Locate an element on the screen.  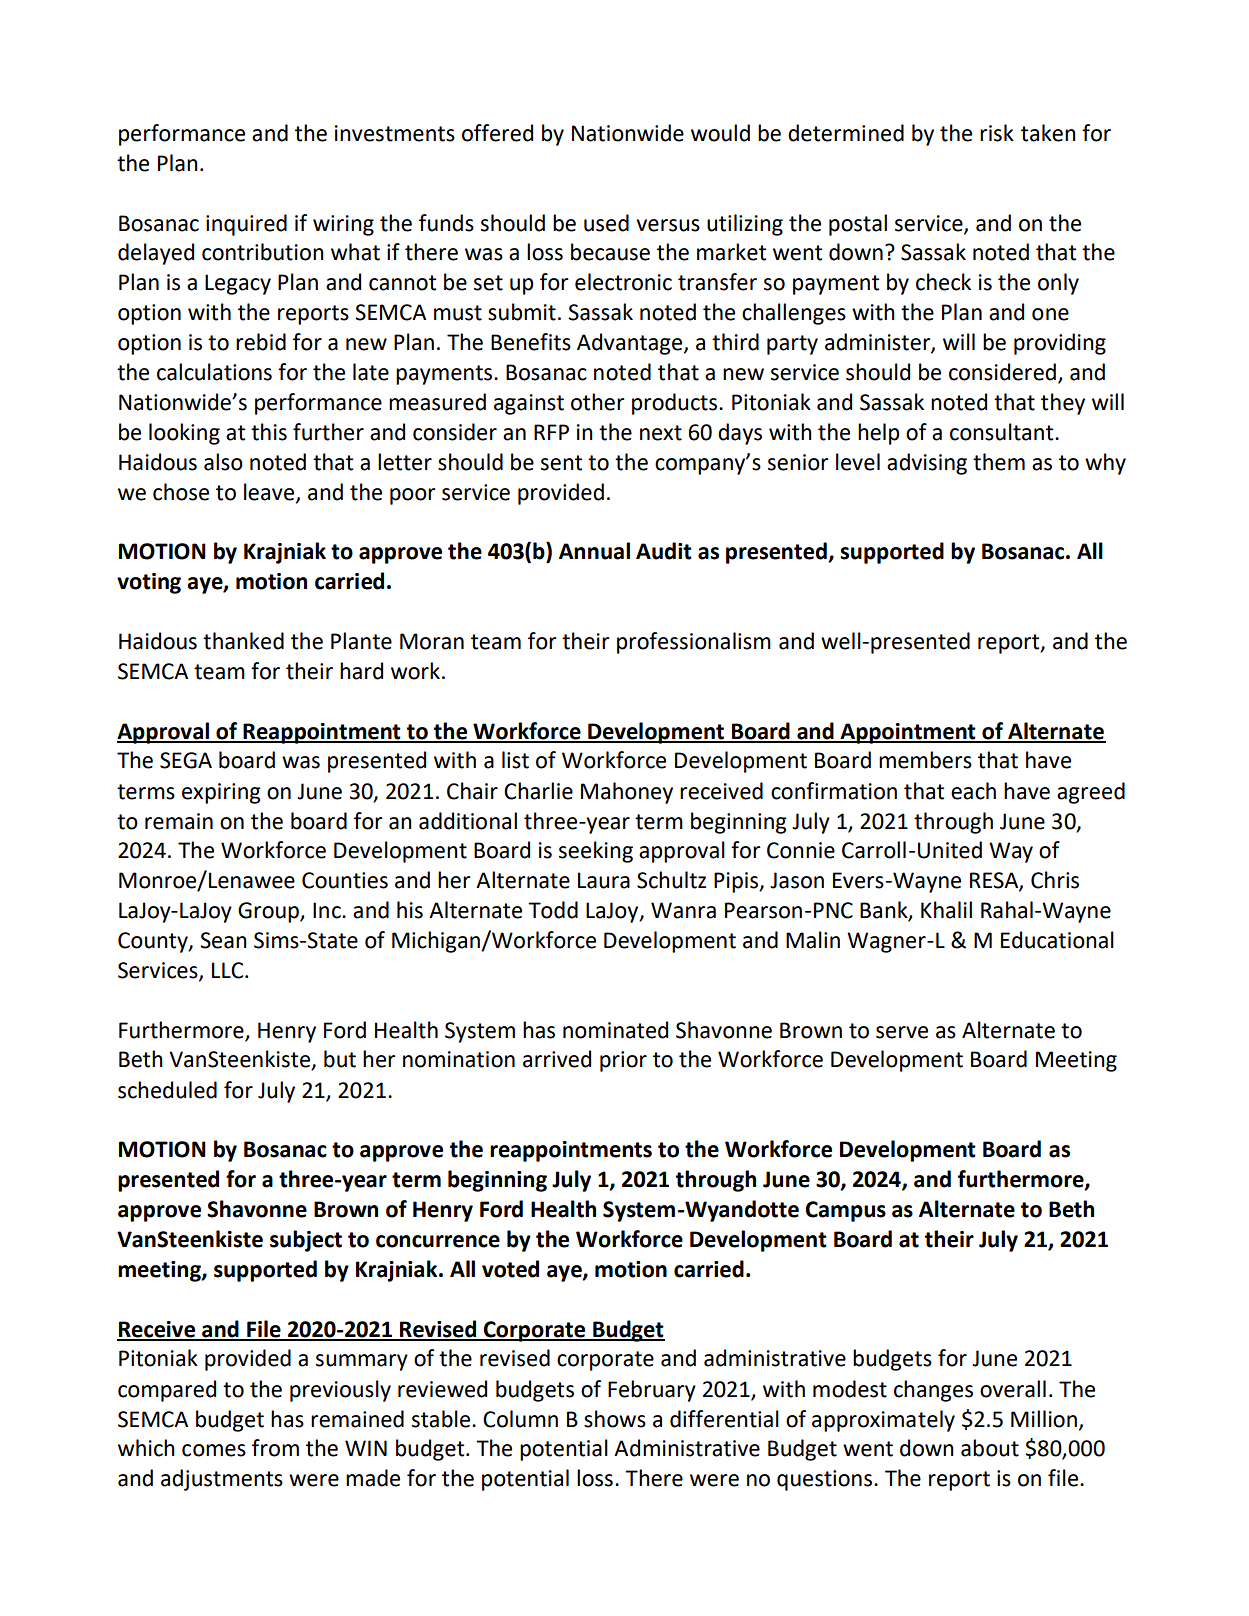
risk is located at coordinates (997, 133).
